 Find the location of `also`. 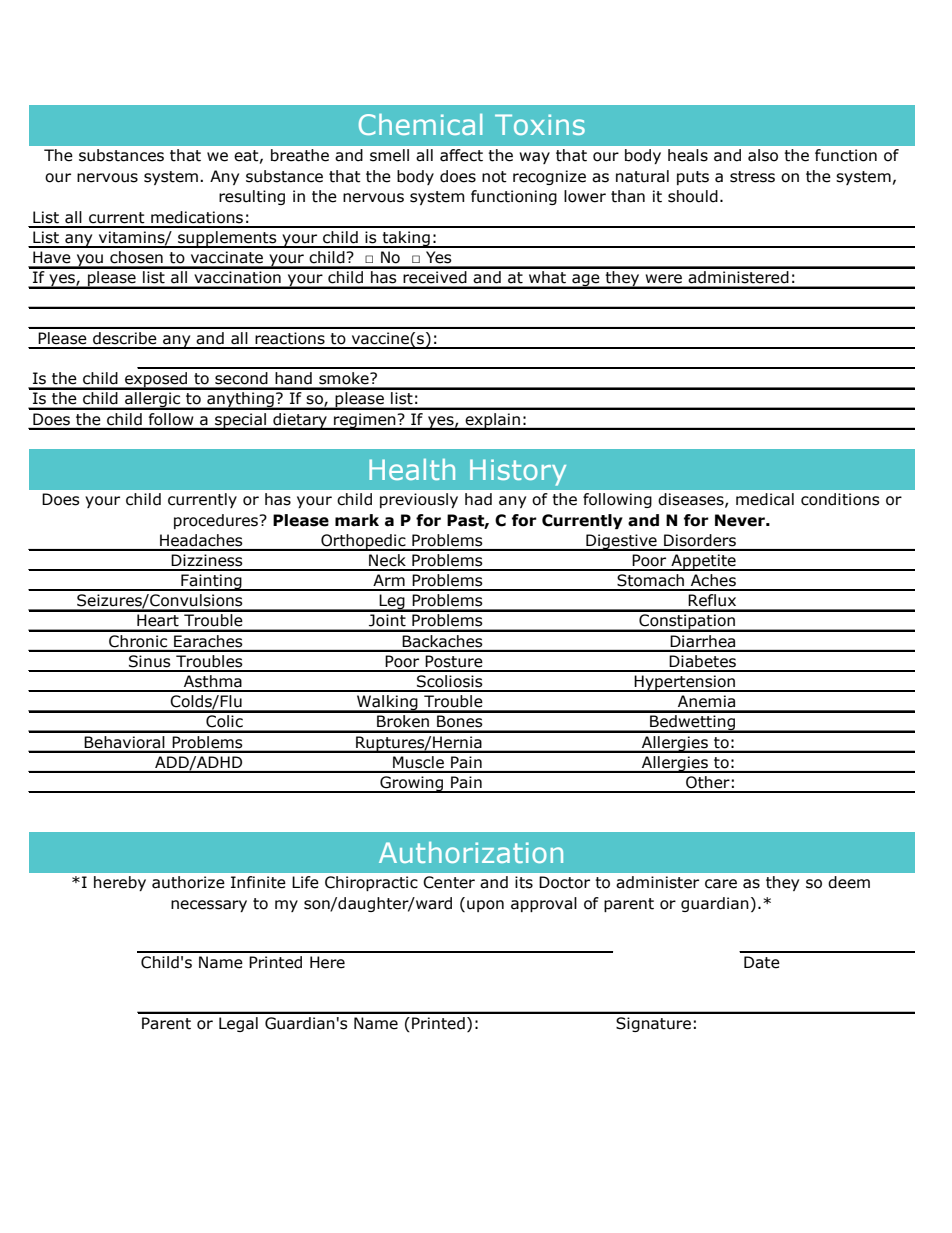

also is located at coordinates (763, 155).
